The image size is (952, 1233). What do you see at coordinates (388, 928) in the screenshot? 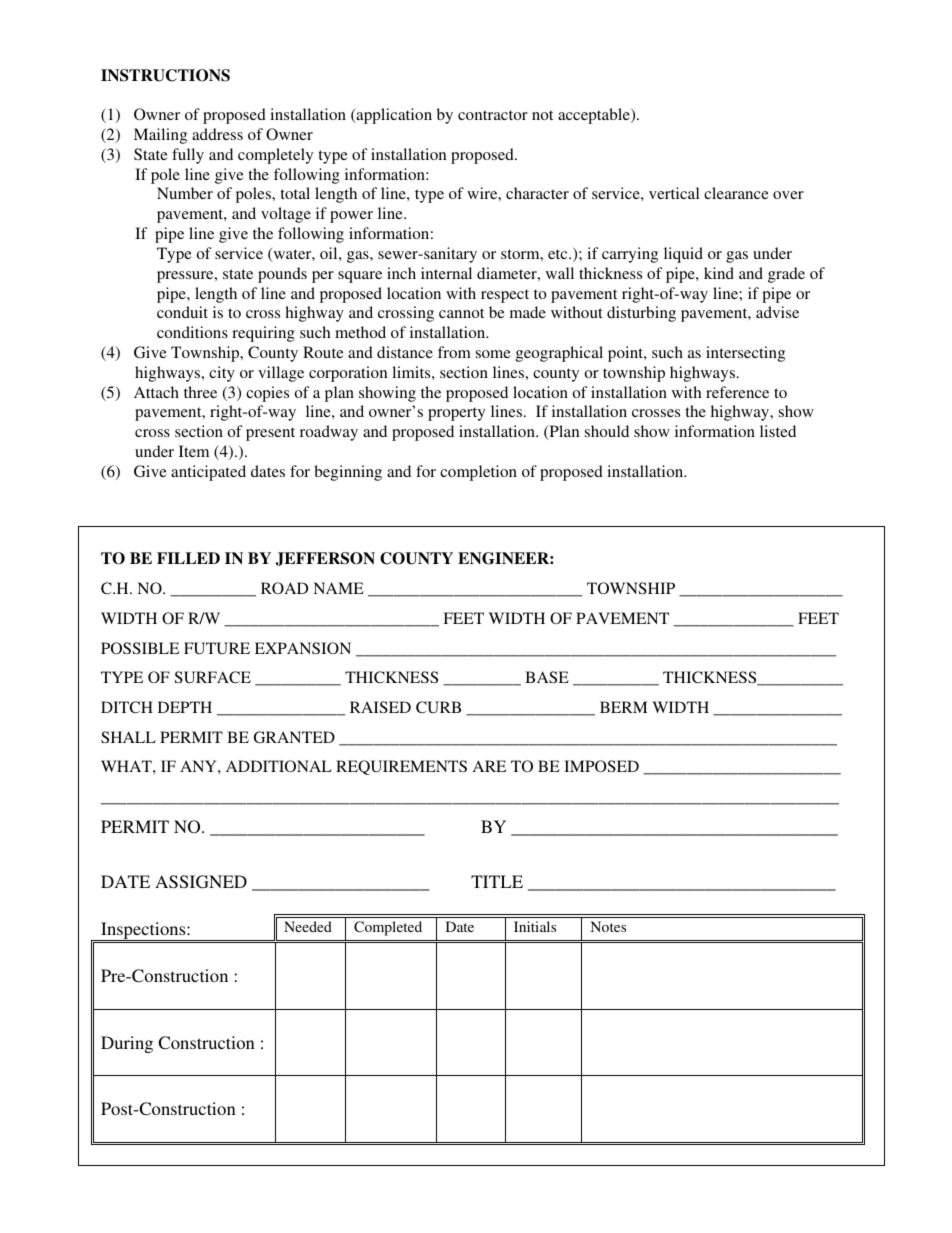
I see `Completed` at bounding box center [388, 928].
